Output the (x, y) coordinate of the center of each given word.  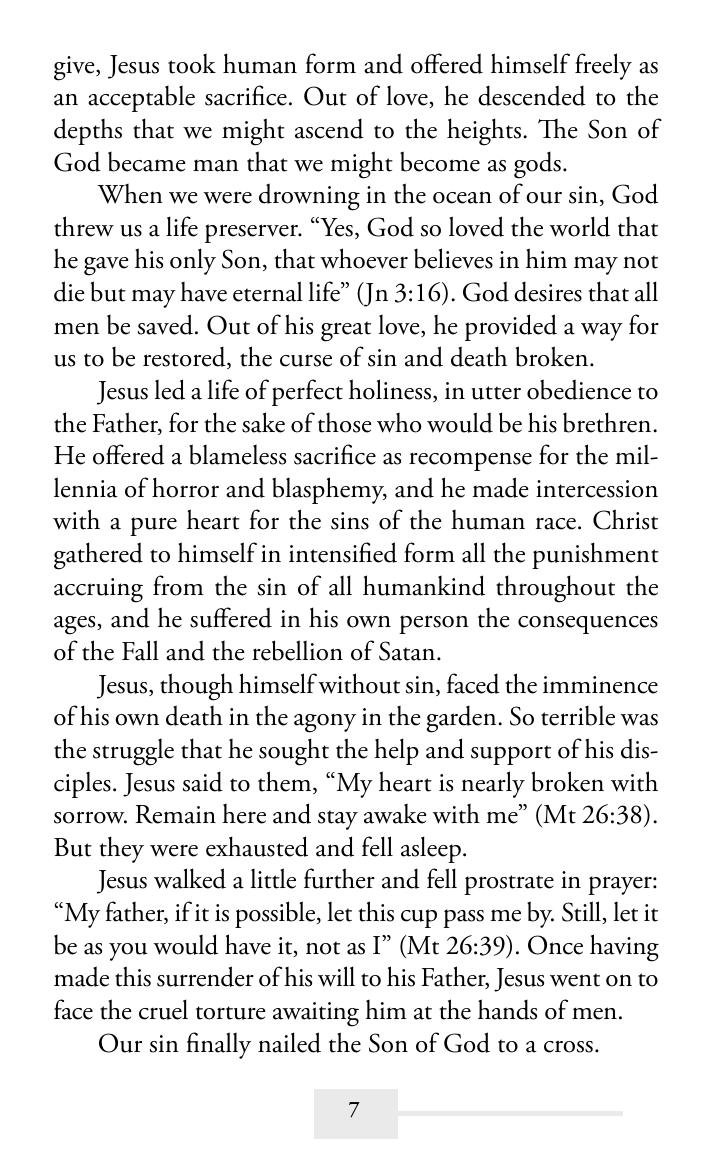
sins (350, 521)
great (346, 331)
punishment (595, 555)
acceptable (141, 99)
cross (568, 1046)
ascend (329, 128)
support (511, 755)
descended (532, 95)
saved (167, 324)
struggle (133, 752)
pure (153, 526)
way (602, 332)
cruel (163, 1009)
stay (338, 820)
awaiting (316, 1014)
